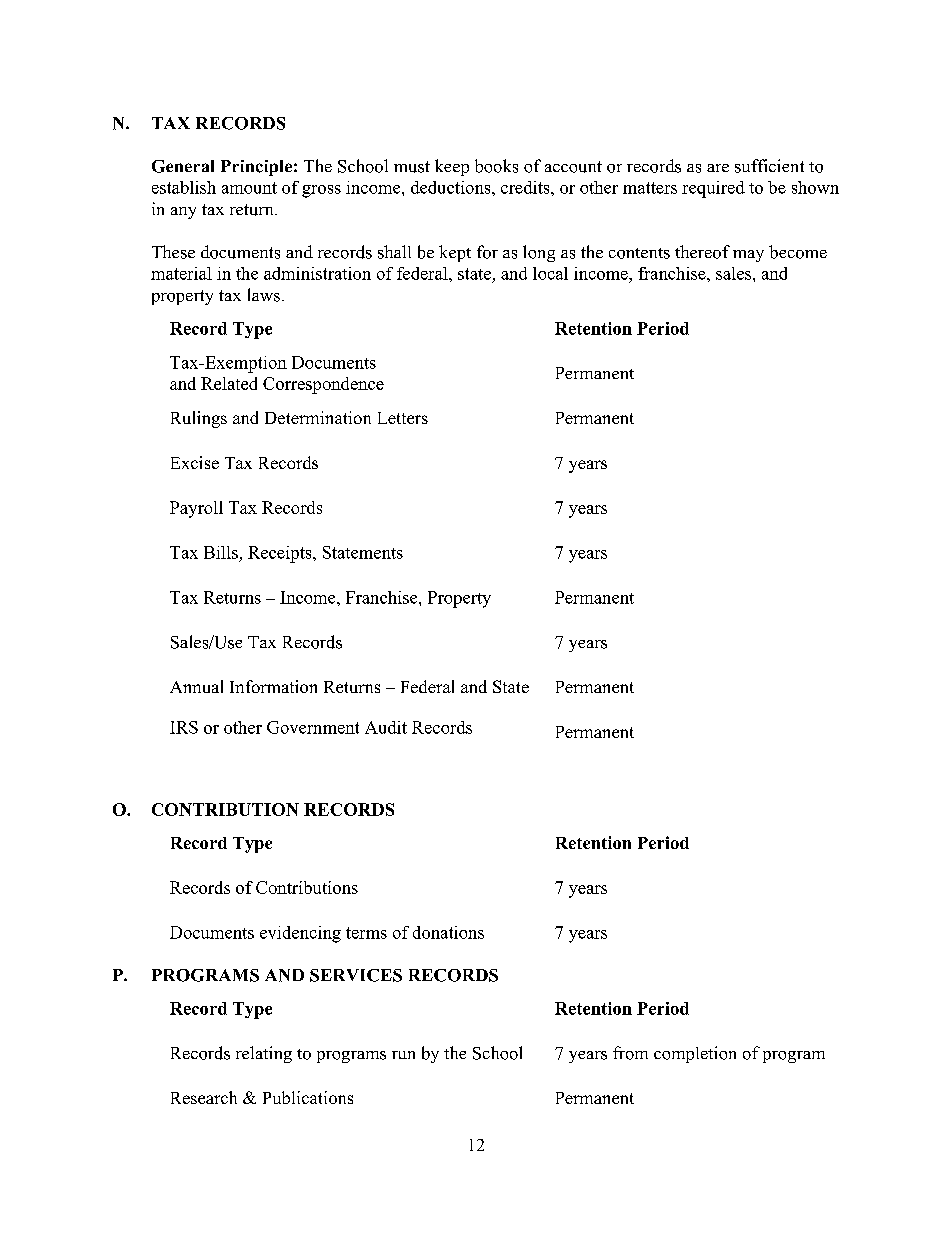 The image size is (952, 1233). Describe the element at coordinates (386, 727) in the screenshot. I see `Audit` at that location.
